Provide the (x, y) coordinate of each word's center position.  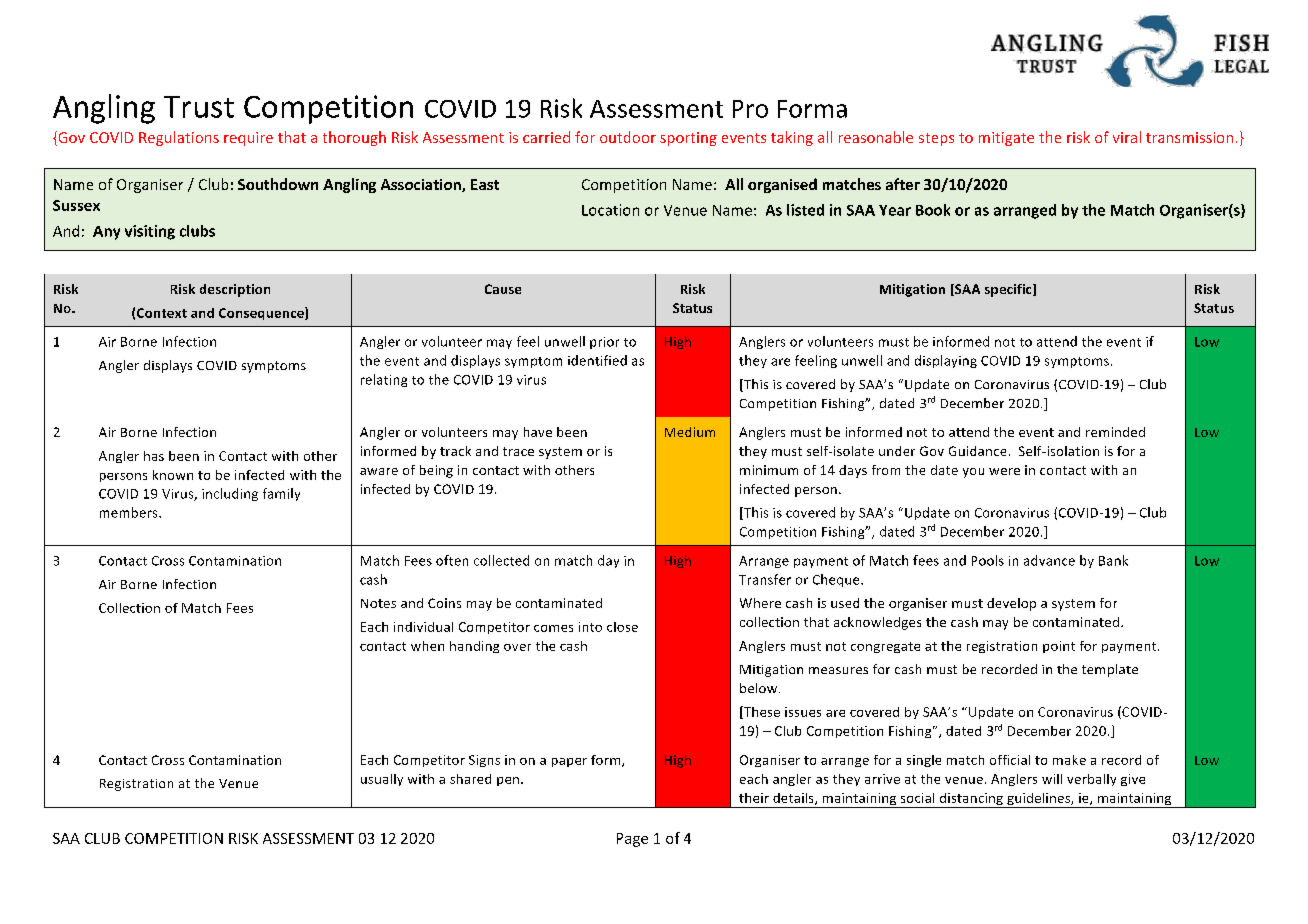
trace (518, 451)
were (1004, 471)
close (622, 627)
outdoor (628, 137)
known (173, 475)
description (235, 290)
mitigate (1006, 139)
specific (1009, 290)
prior (604, 343)
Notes (378, 603)
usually (382, 780)
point (1059, 647)
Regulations (179, 138)
